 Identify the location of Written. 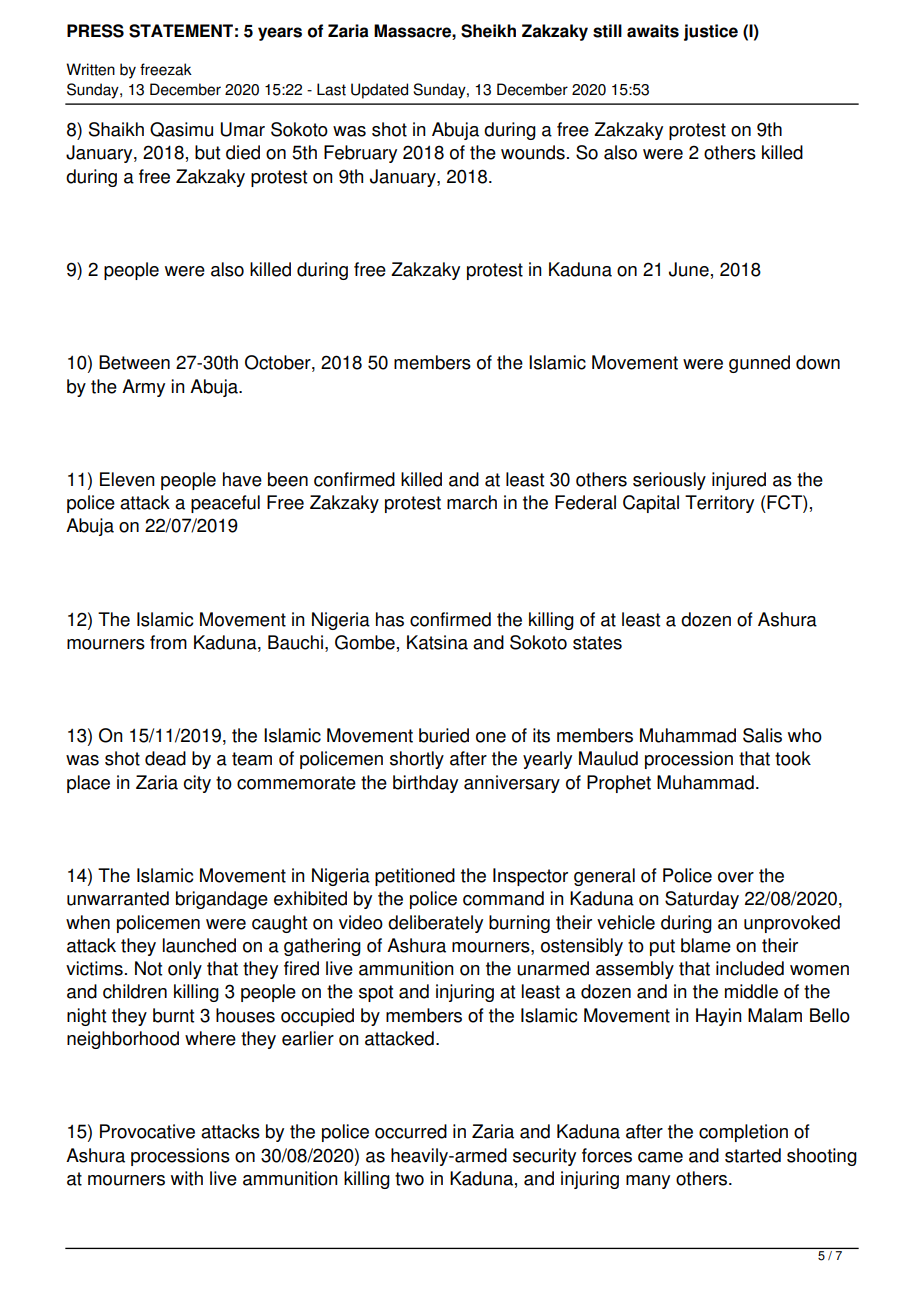
(90, 69).
